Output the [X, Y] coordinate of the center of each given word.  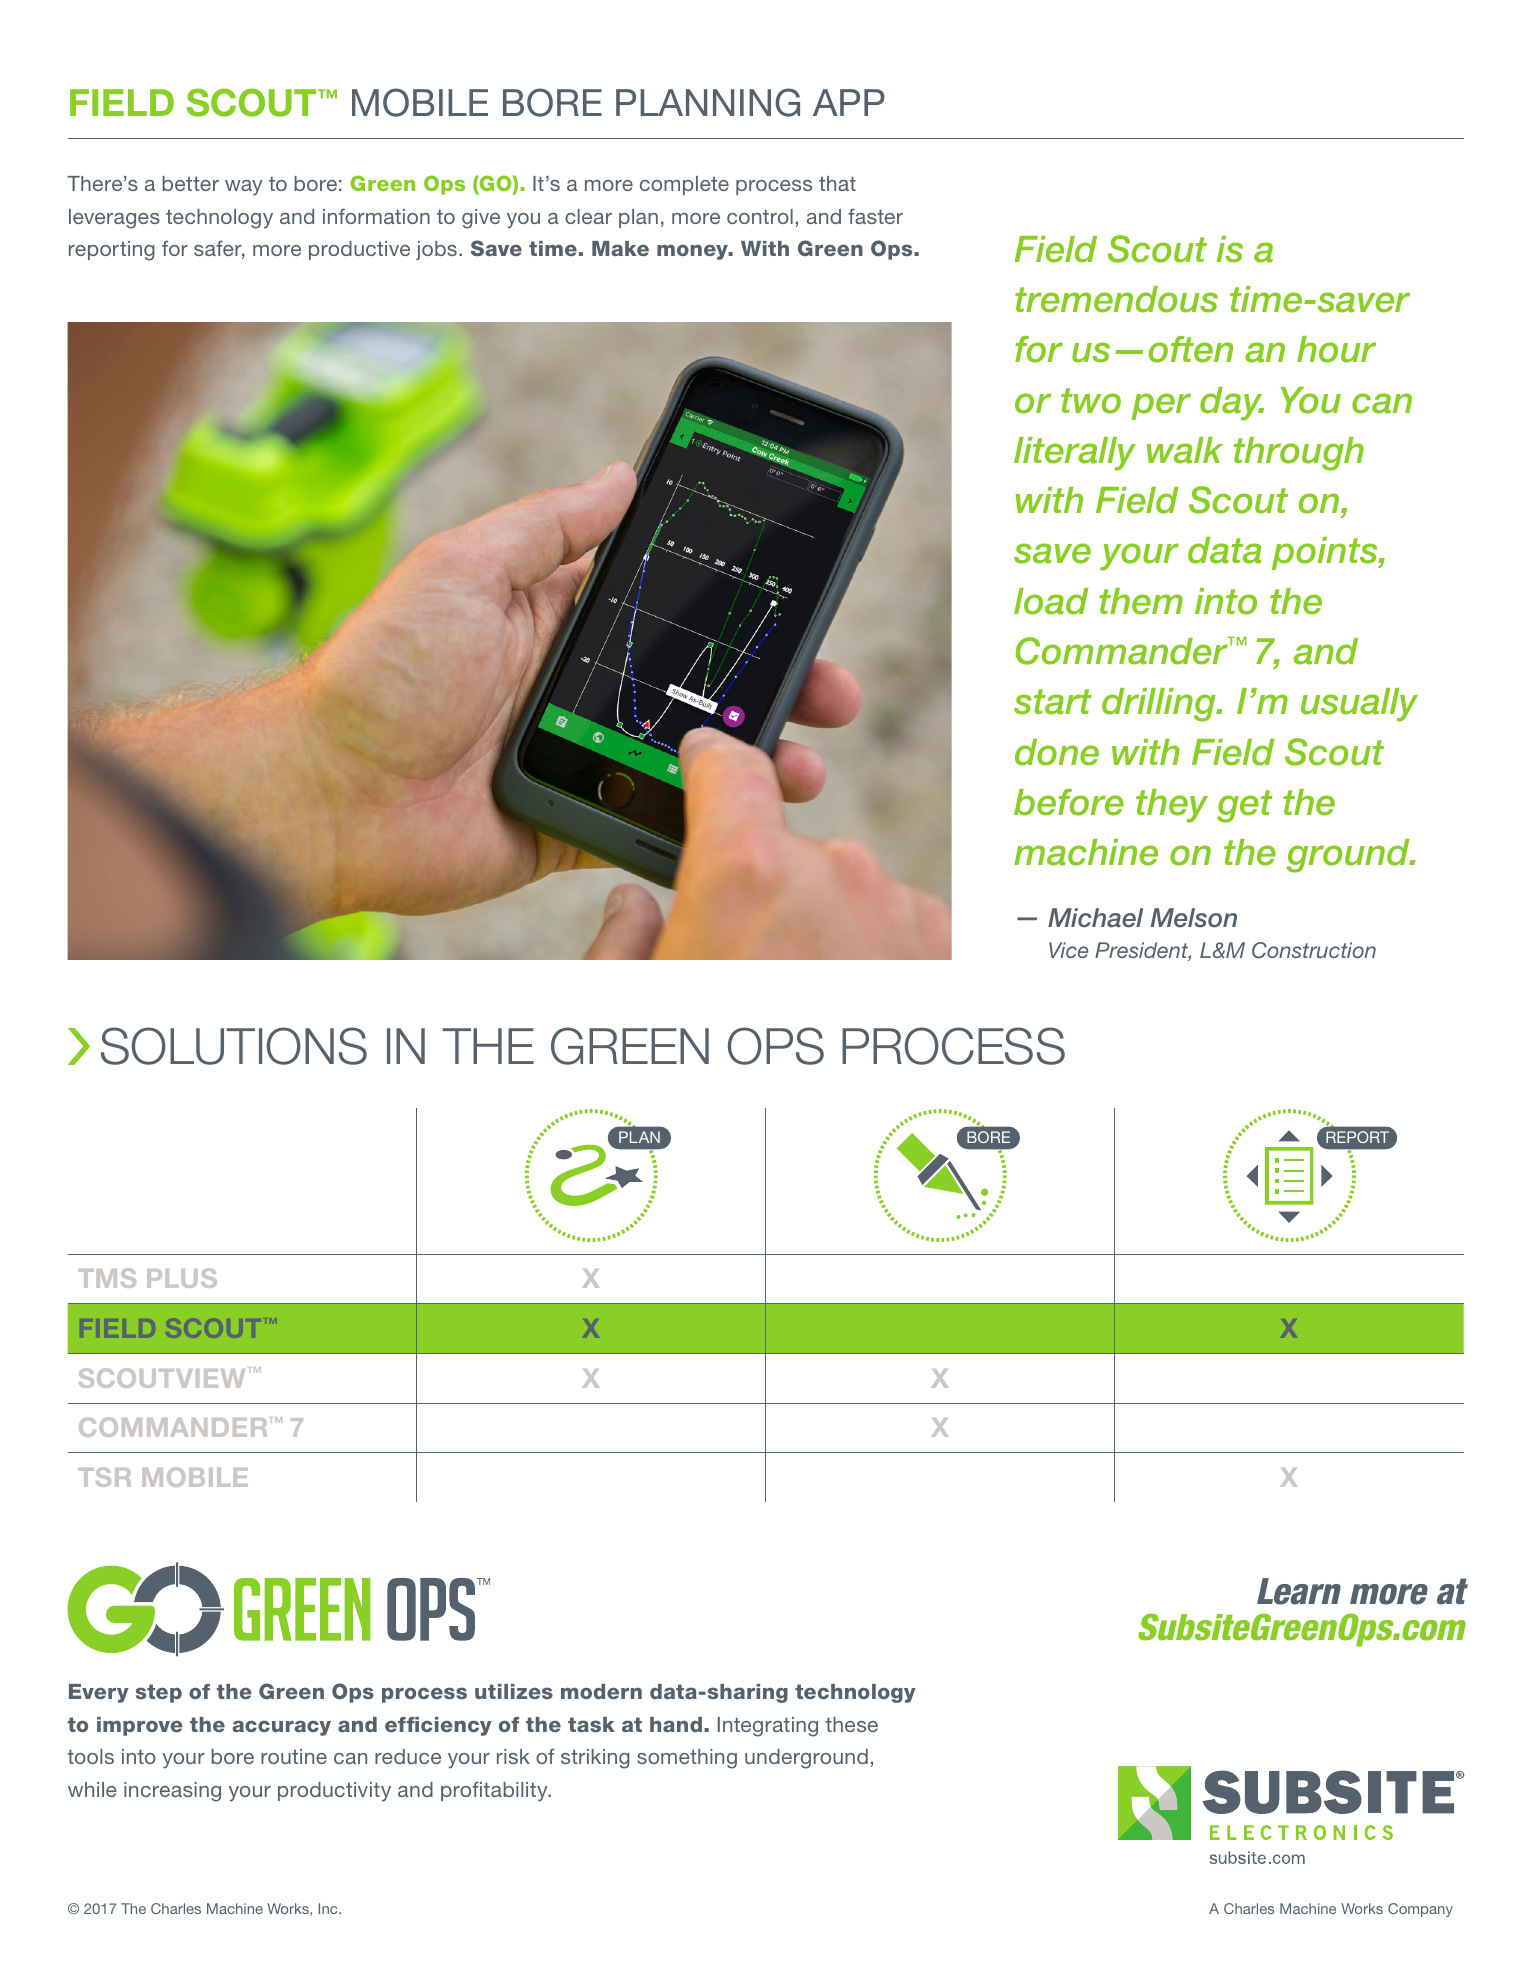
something [687, 1759]
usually [1359, 705]
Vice [1069, 950]
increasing [172, 1792]
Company [1420, 1910]
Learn [1299, 1591]
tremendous [1116, 299]
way [243, 188]
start [1053, 702]
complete [684, 185]
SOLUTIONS [234, 1046]
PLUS [182, 1278]
